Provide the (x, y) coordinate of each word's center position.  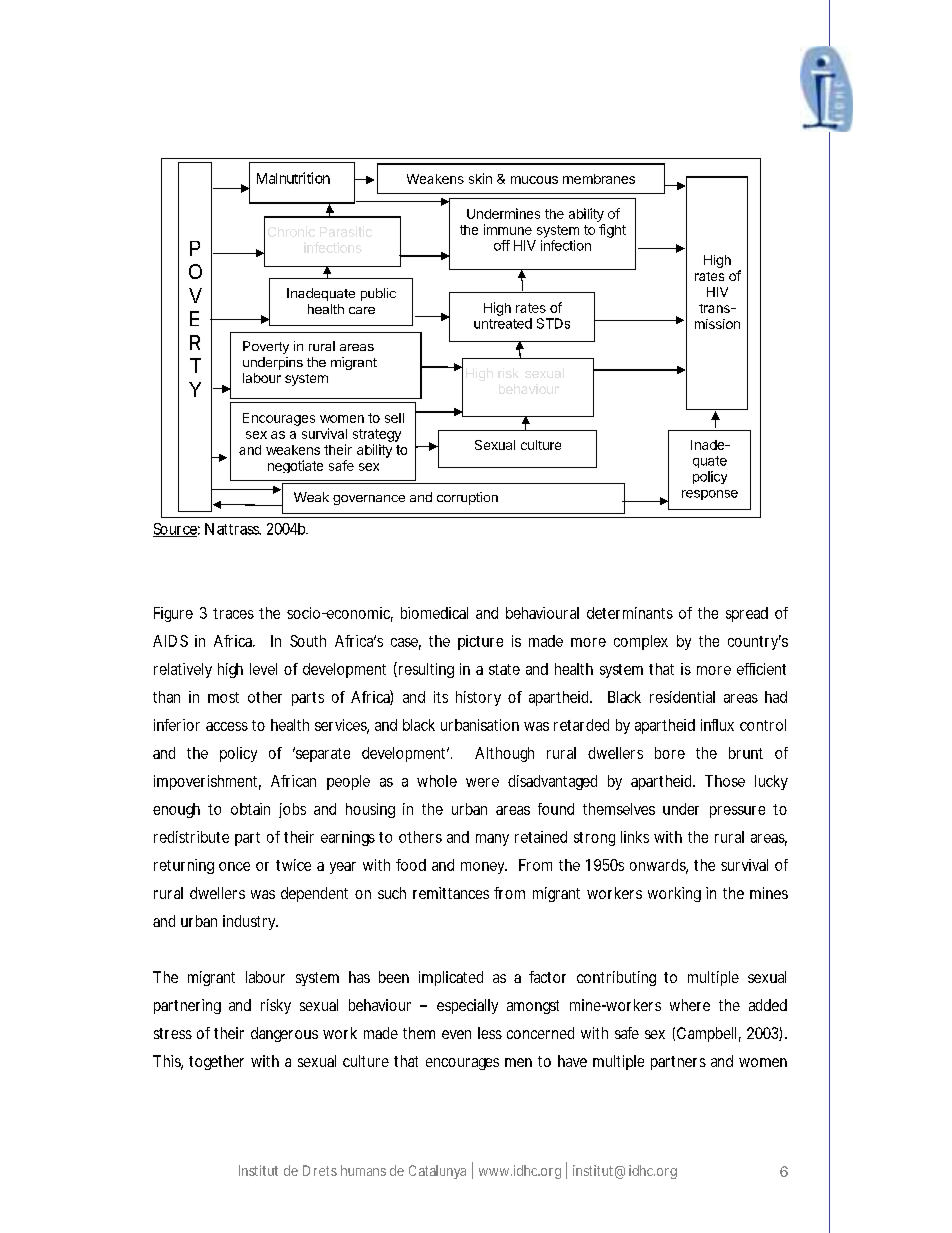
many (492, 840)
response (710, 495)
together (216, 1062)
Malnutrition (293, 178)
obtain (250, 809)
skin (480, 178)
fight (612, 231)
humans (363, 1170)
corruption (467, 498)
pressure (737, 812)
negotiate (295, 466)
